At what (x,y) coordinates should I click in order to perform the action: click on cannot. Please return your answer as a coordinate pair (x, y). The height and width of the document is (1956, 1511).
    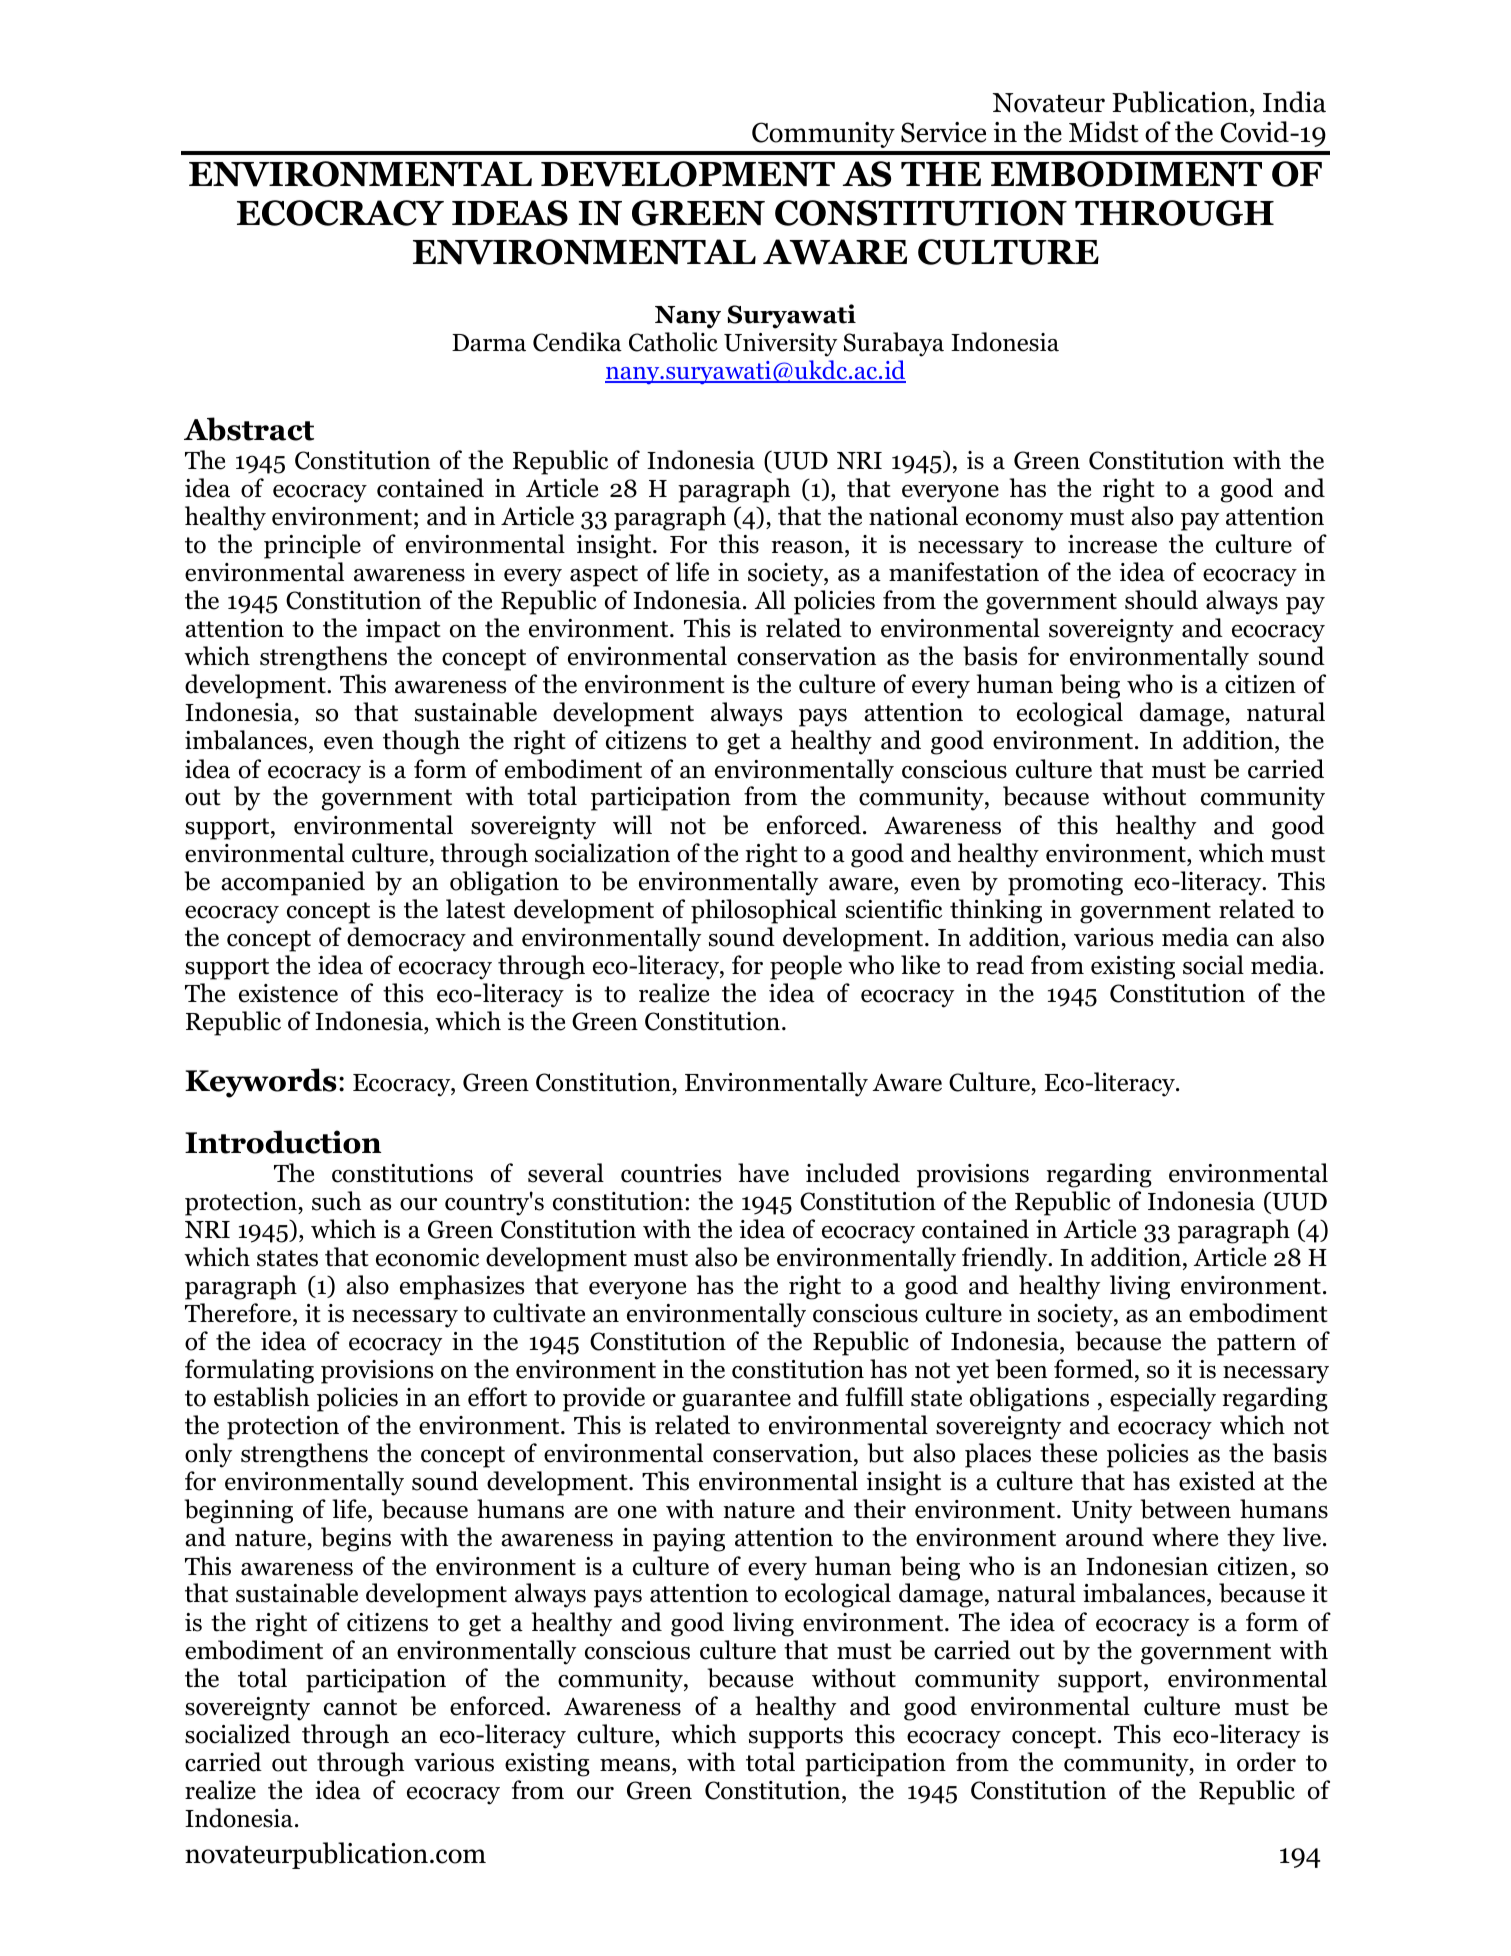
    Looking at the image, I should click on (360, 1707).
